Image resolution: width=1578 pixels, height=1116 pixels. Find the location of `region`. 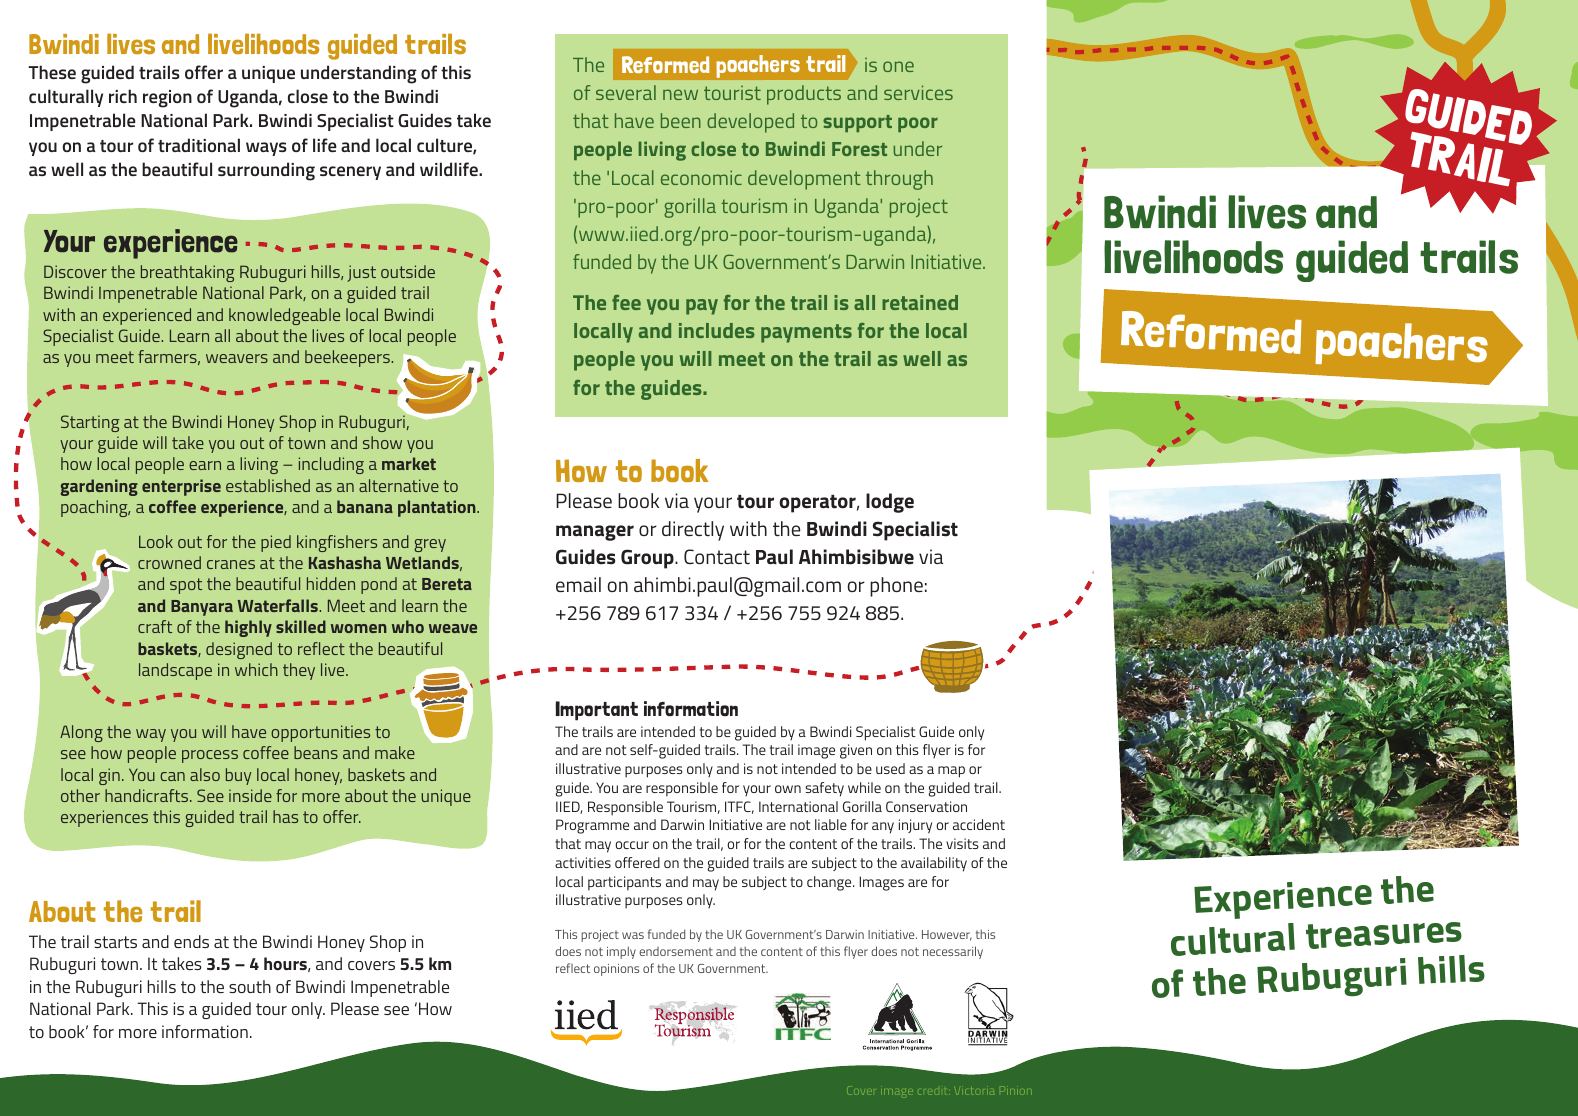

region is located at coordinates (167, 99).
